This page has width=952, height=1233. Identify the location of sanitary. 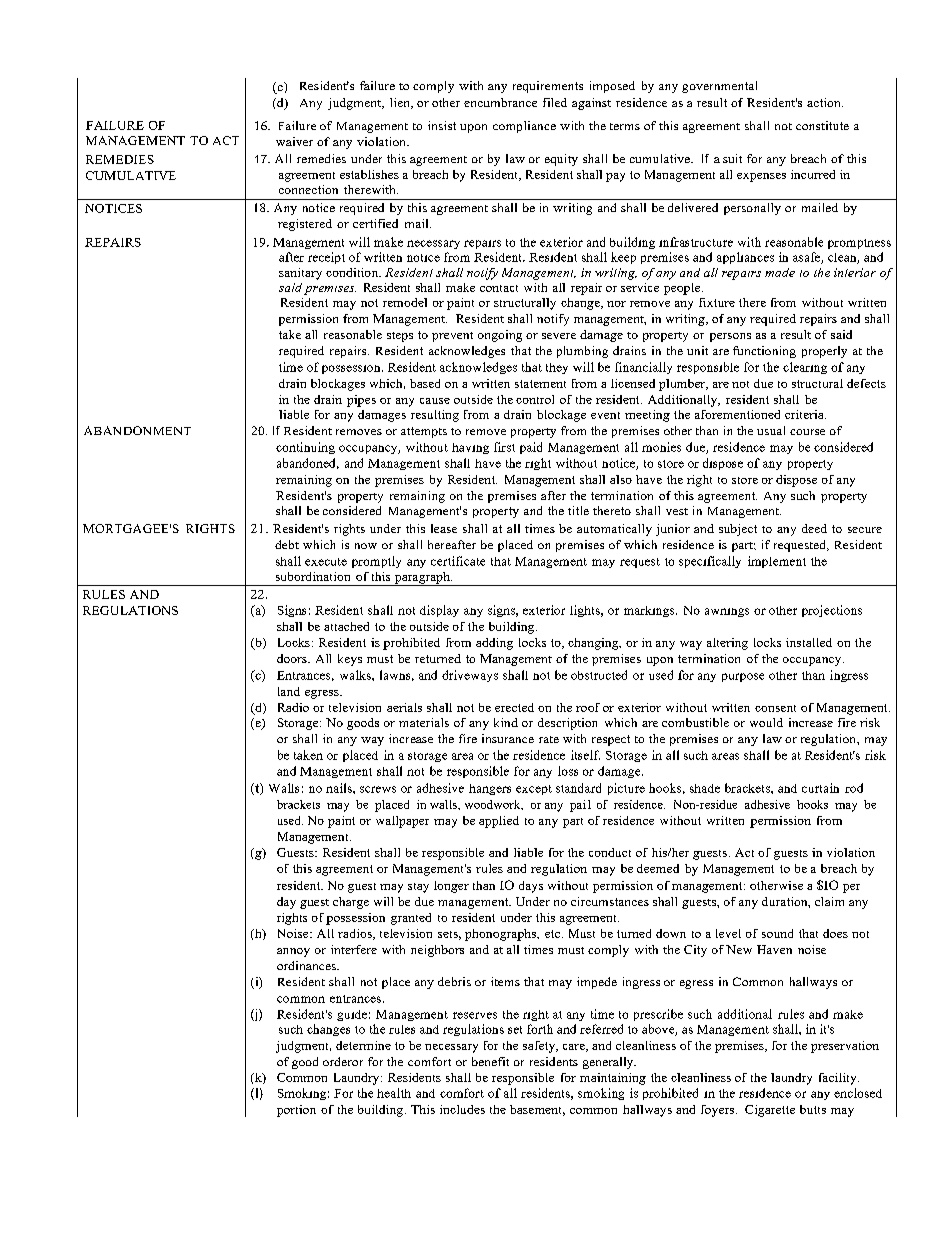
(300, 274).
